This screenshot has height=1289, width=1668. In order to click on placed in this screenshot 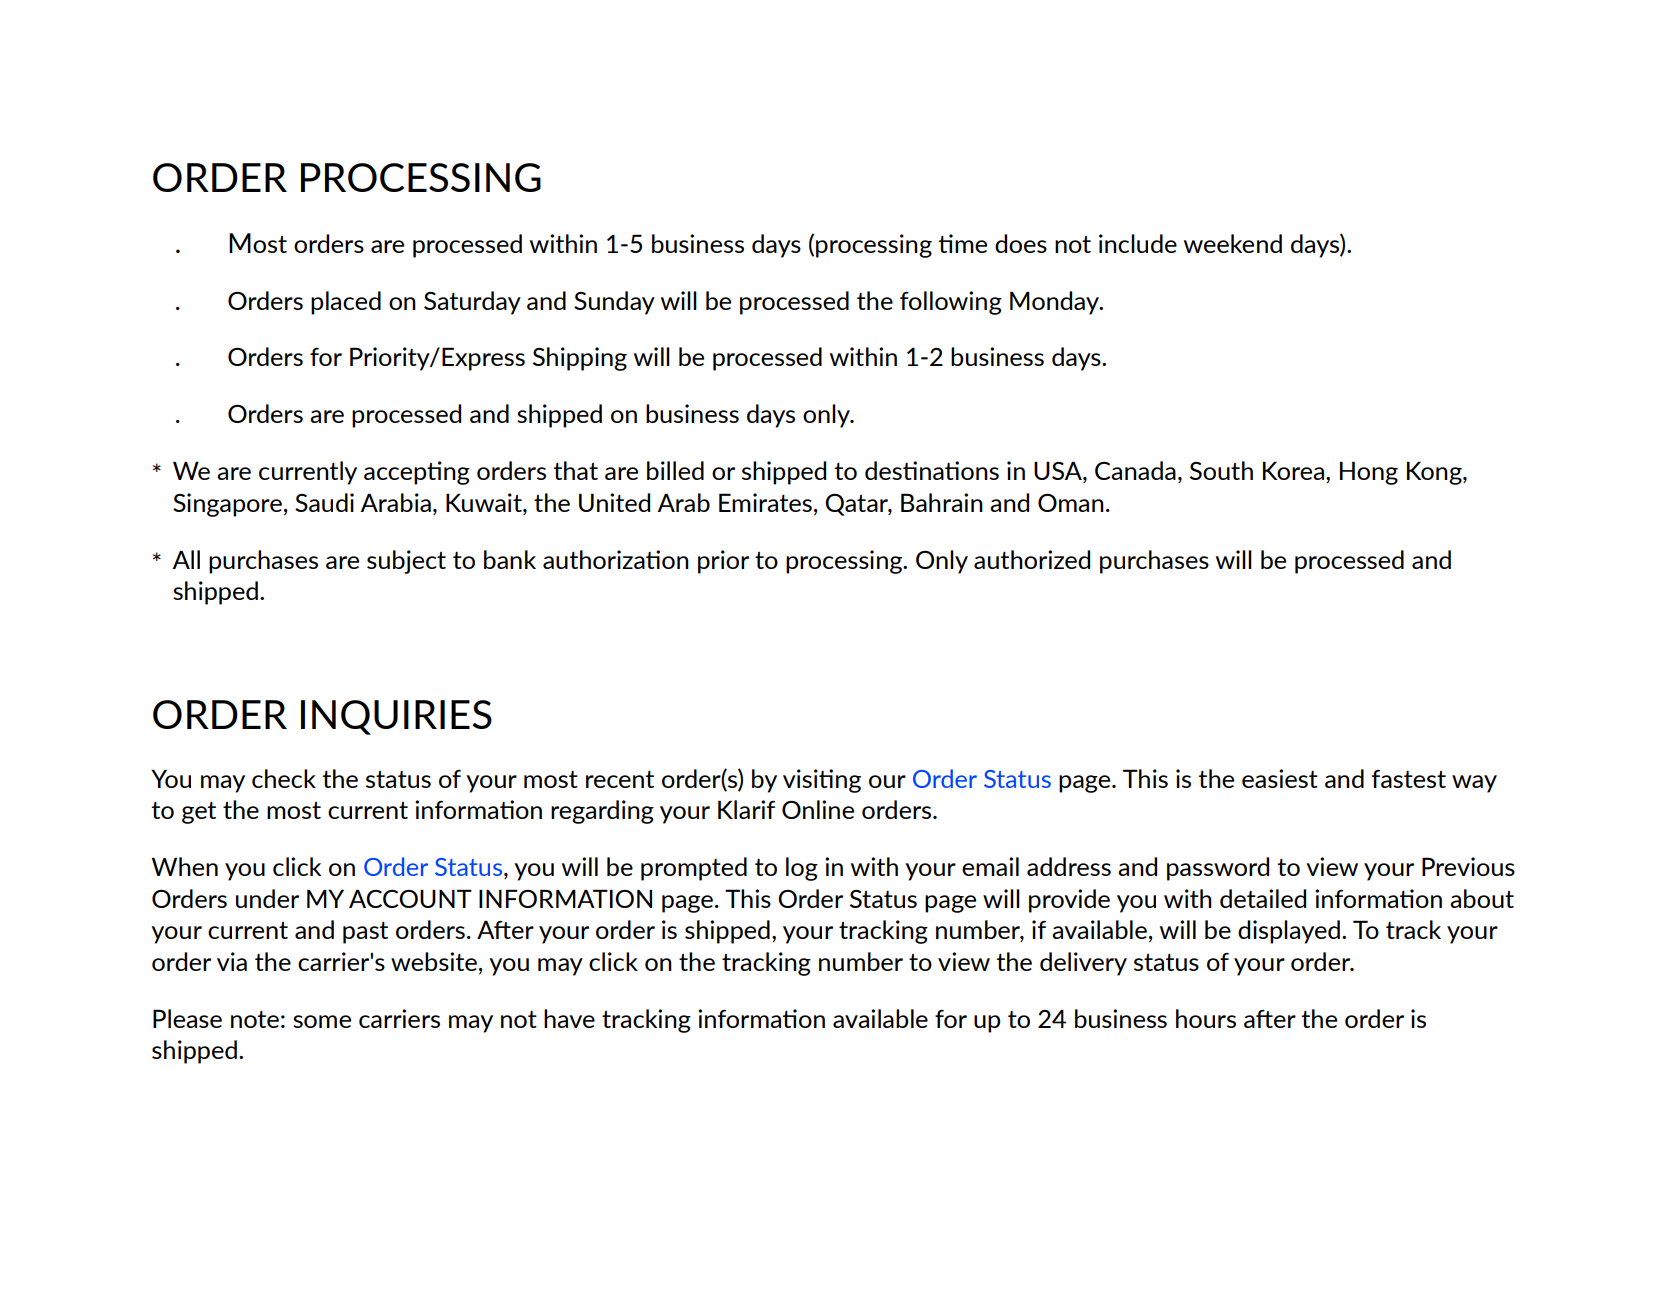, I will do `click(346, 303)`.
